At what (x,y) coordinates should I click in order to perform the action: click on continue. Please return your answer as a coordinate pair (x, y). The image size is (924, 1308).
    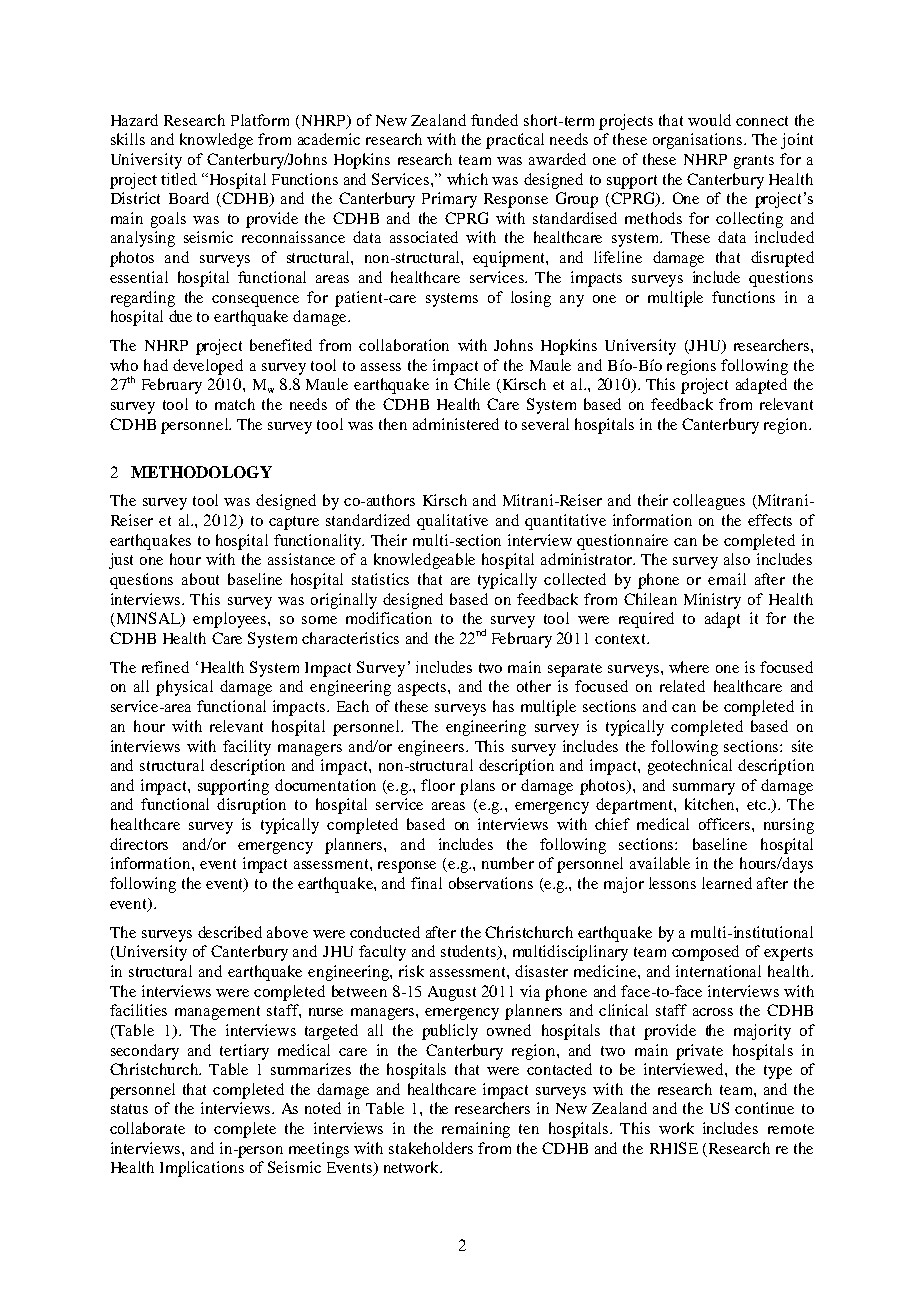
    Looking at the image, I should click on (764, 1108).
